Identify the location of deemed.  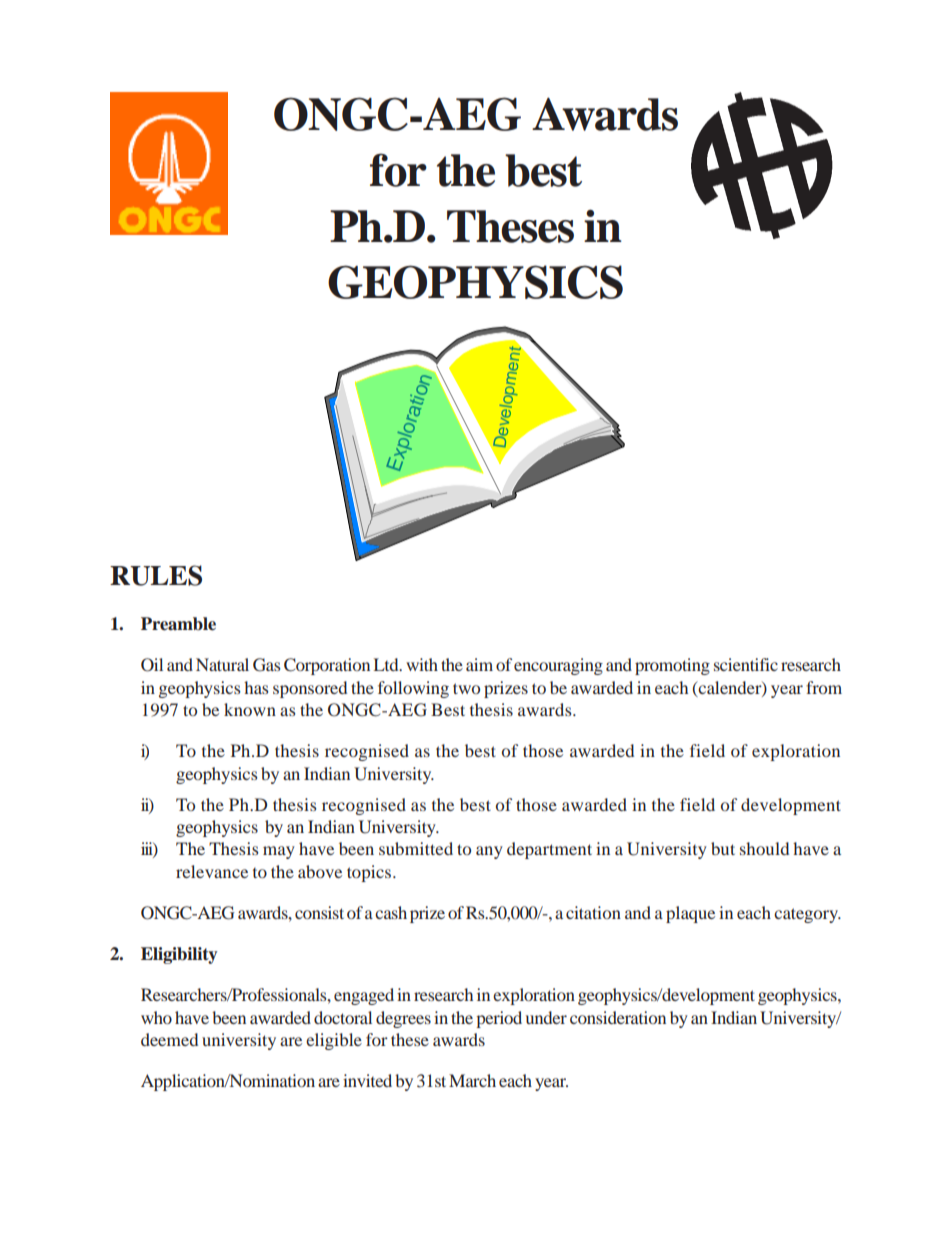
(169, 1039).
